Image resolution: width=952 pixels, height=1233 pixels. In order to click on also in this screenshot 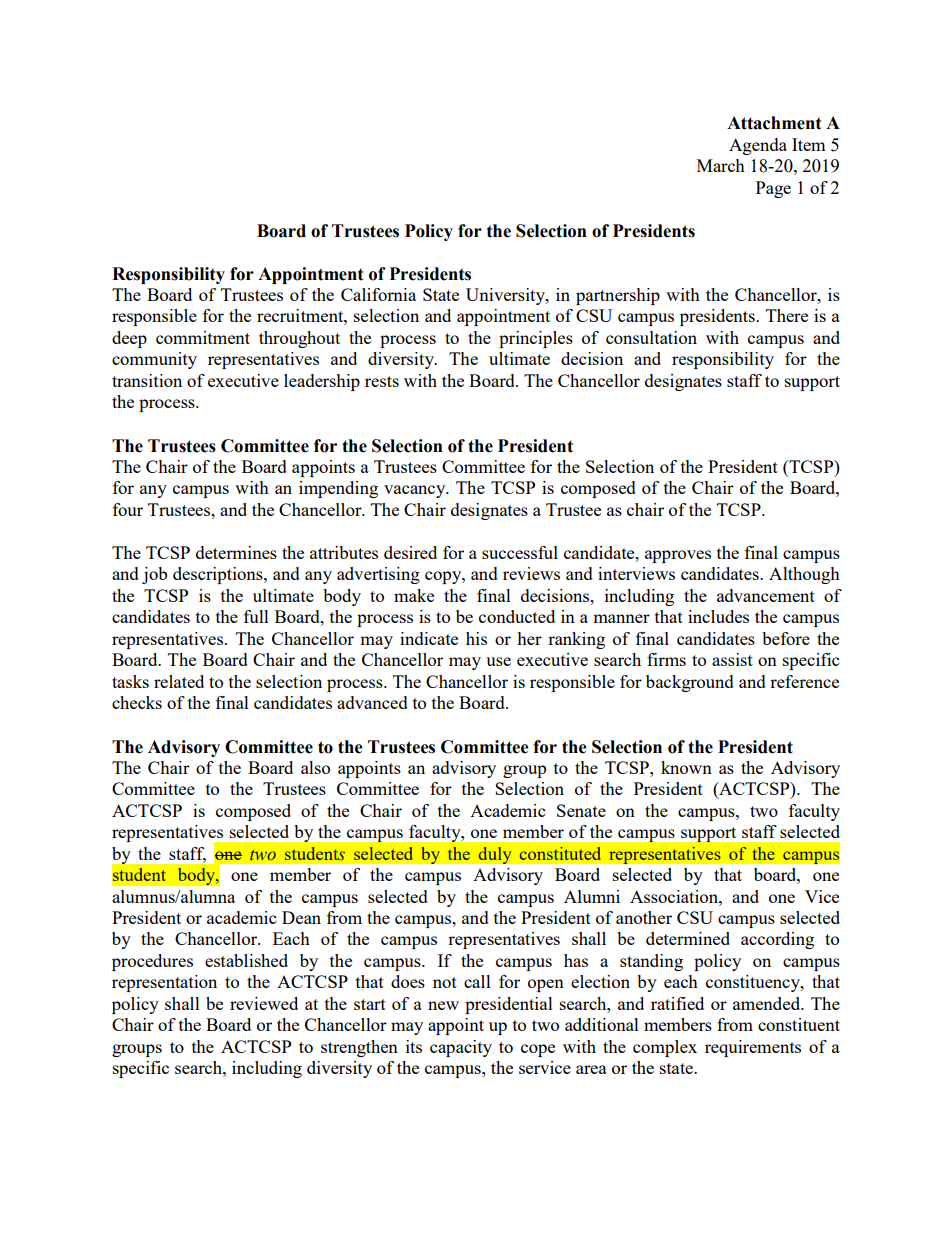, I will do `click(315, 767)`.
